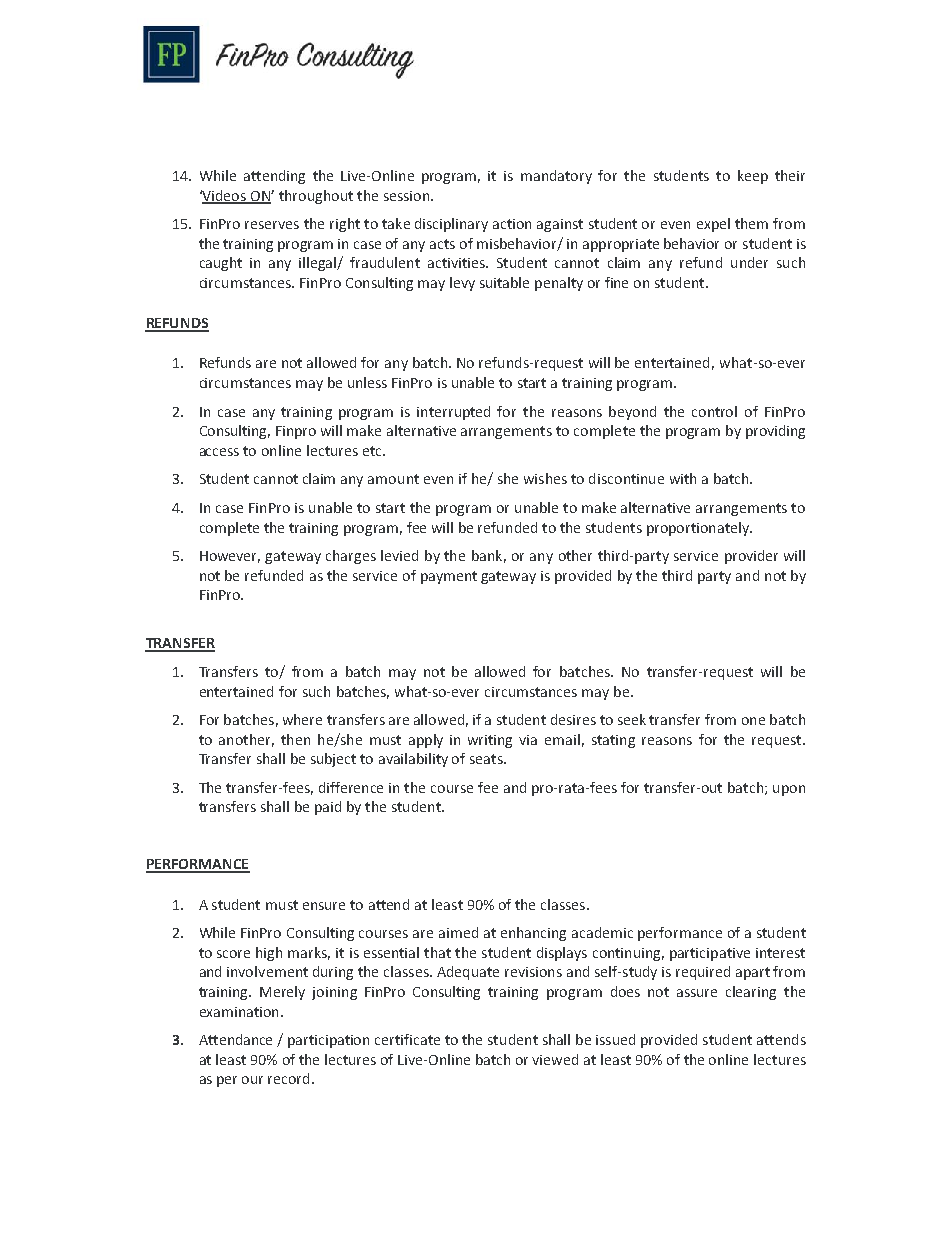 The image size is (952, 1233). I want to click on provider, so click(751, 557).
